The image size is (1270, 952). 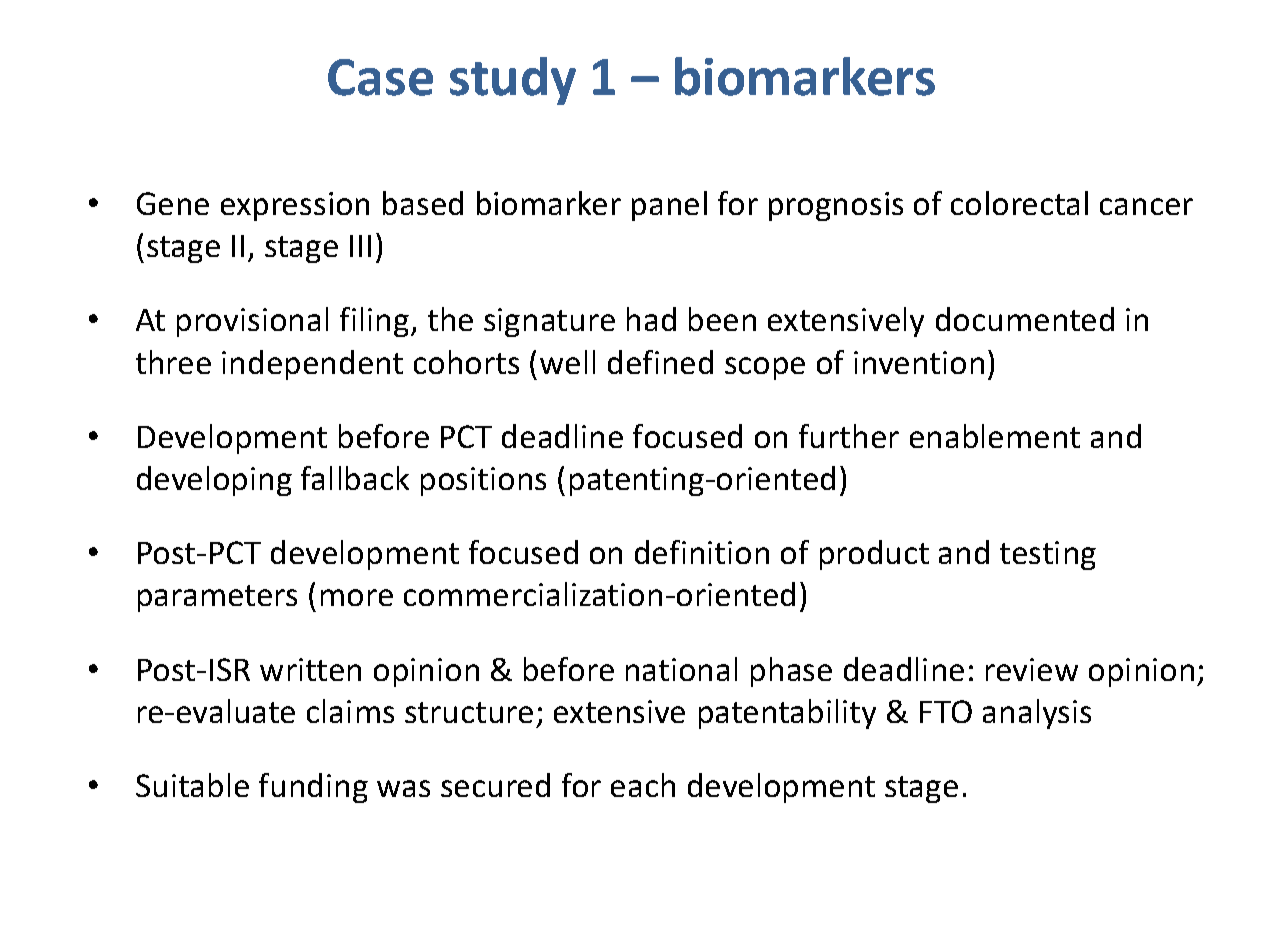 What do you see at coordinates (702, 552) in the page?
I see `definition` at bounding box center [702, 552].
